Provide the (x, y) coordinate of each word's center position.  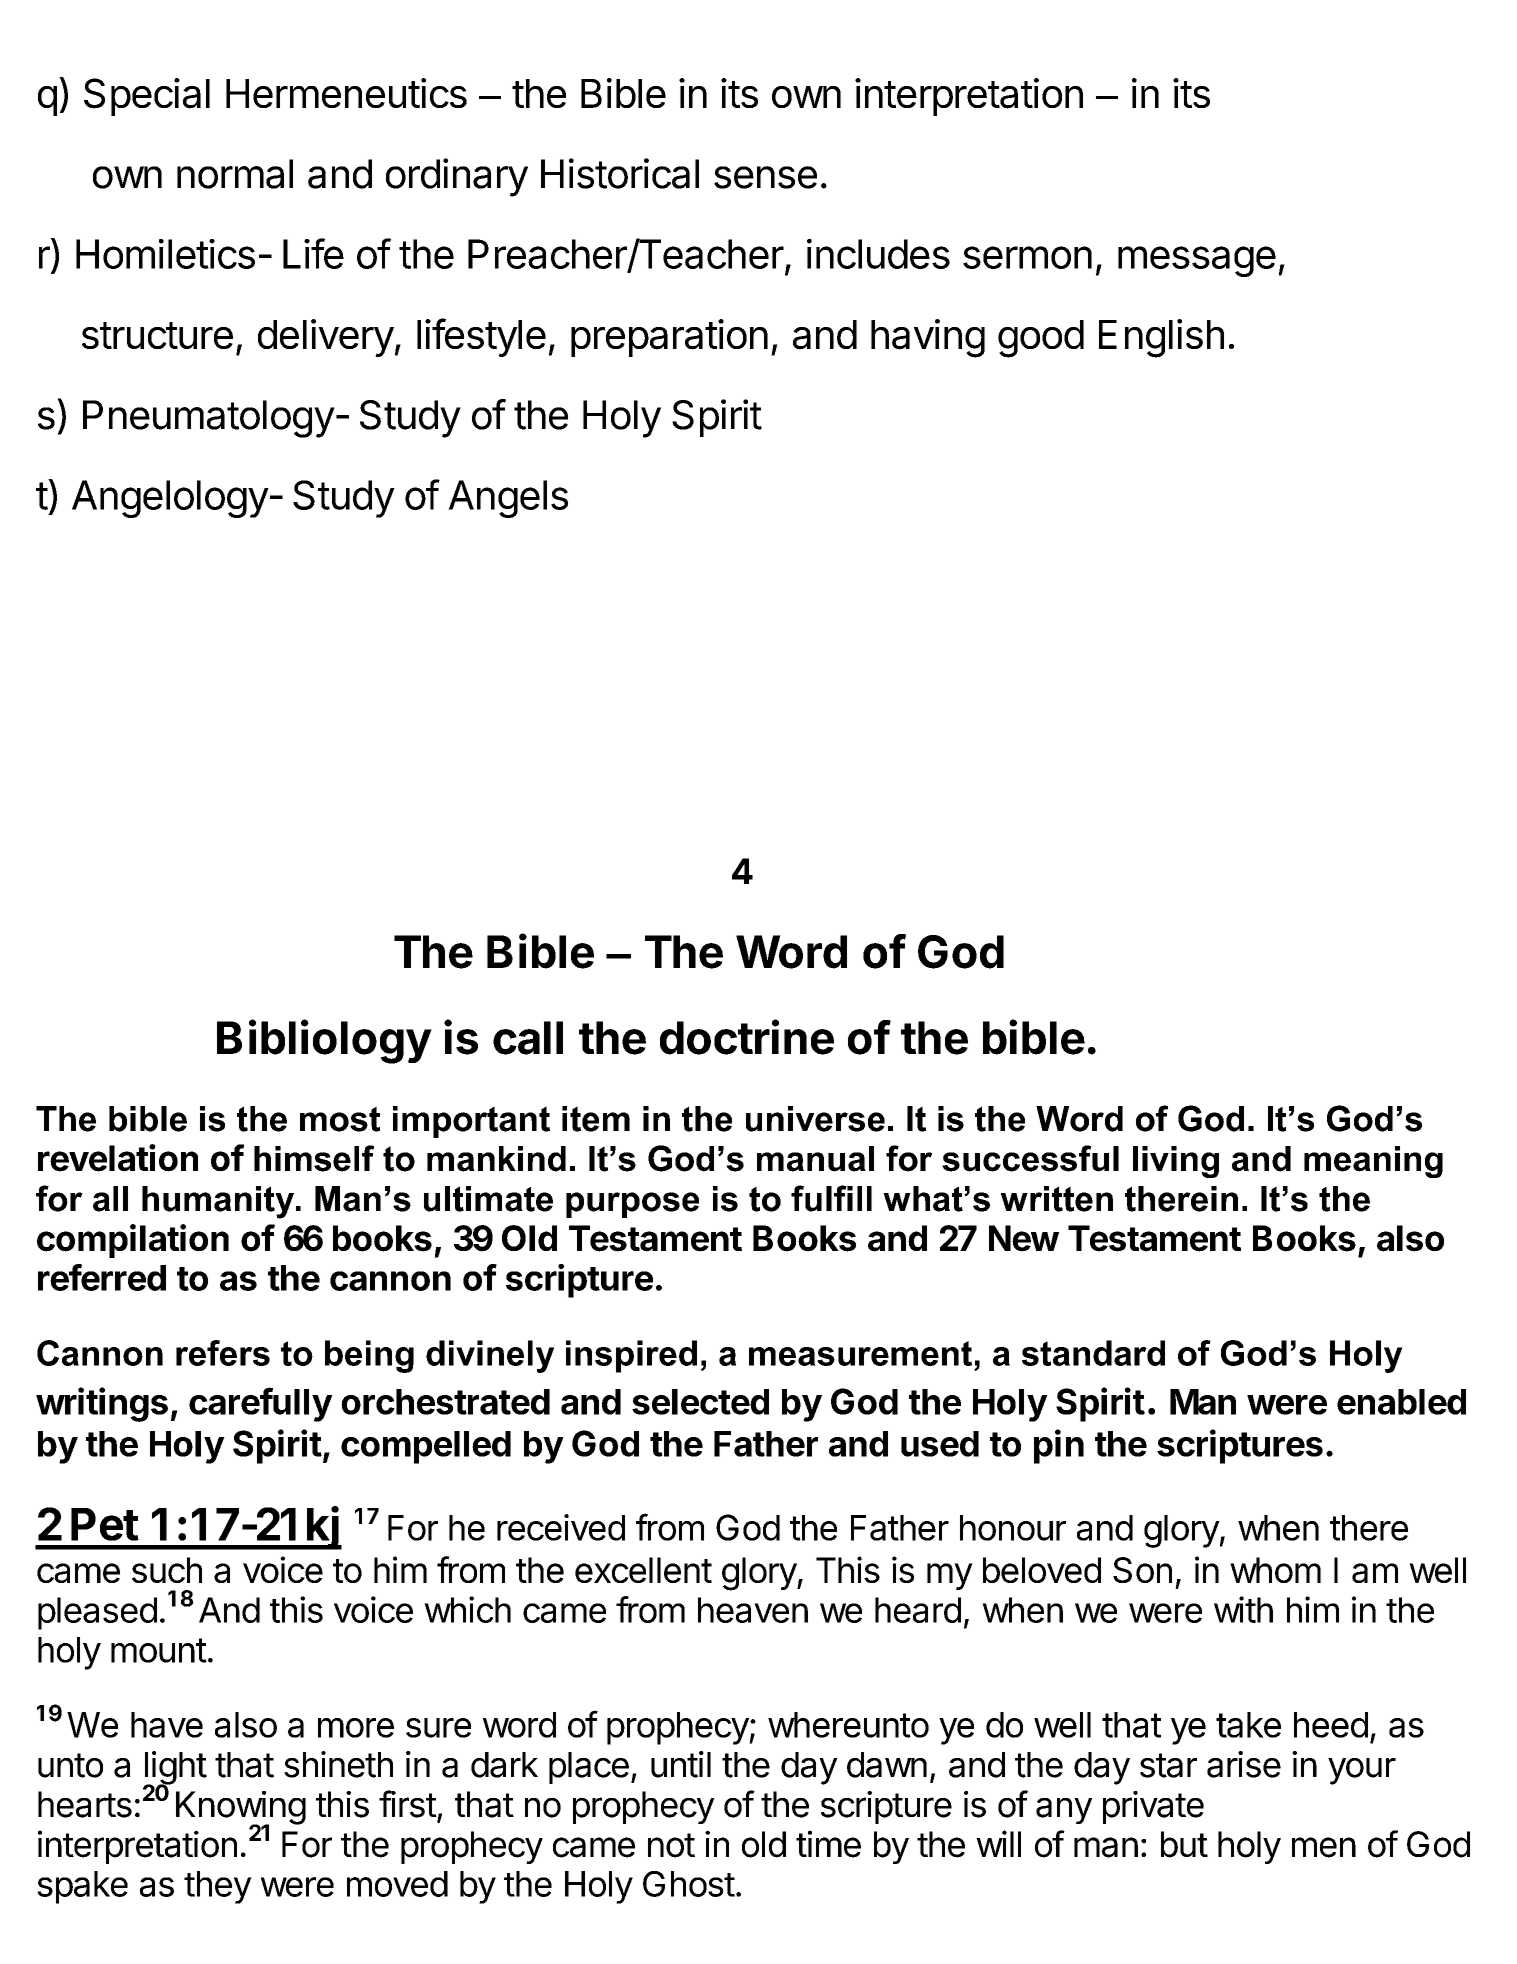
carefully (261, 1404)
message (1197, 261)
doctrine (747, 1037)
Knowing (241, 1809)
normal (235, 174)
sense (765, 177)
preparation (669, 338)
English (1161, 338)
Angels (508, 499)
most (340, 1119)
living (1176, 1162)
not (671, 1845)
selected (700, 1402)
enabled (1401, 1402)
